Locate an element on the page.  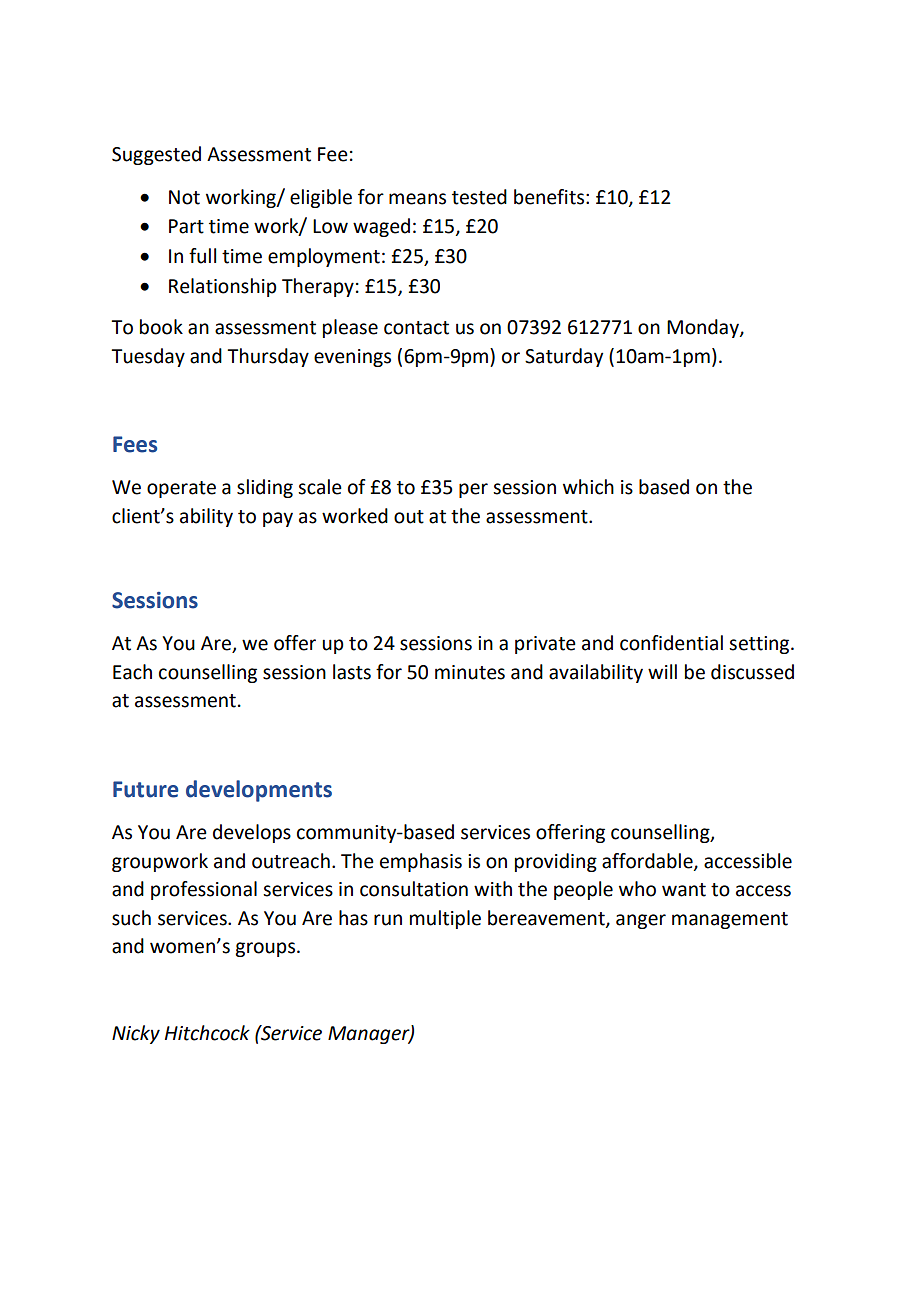
developments is located at coordinates (259, 791).
